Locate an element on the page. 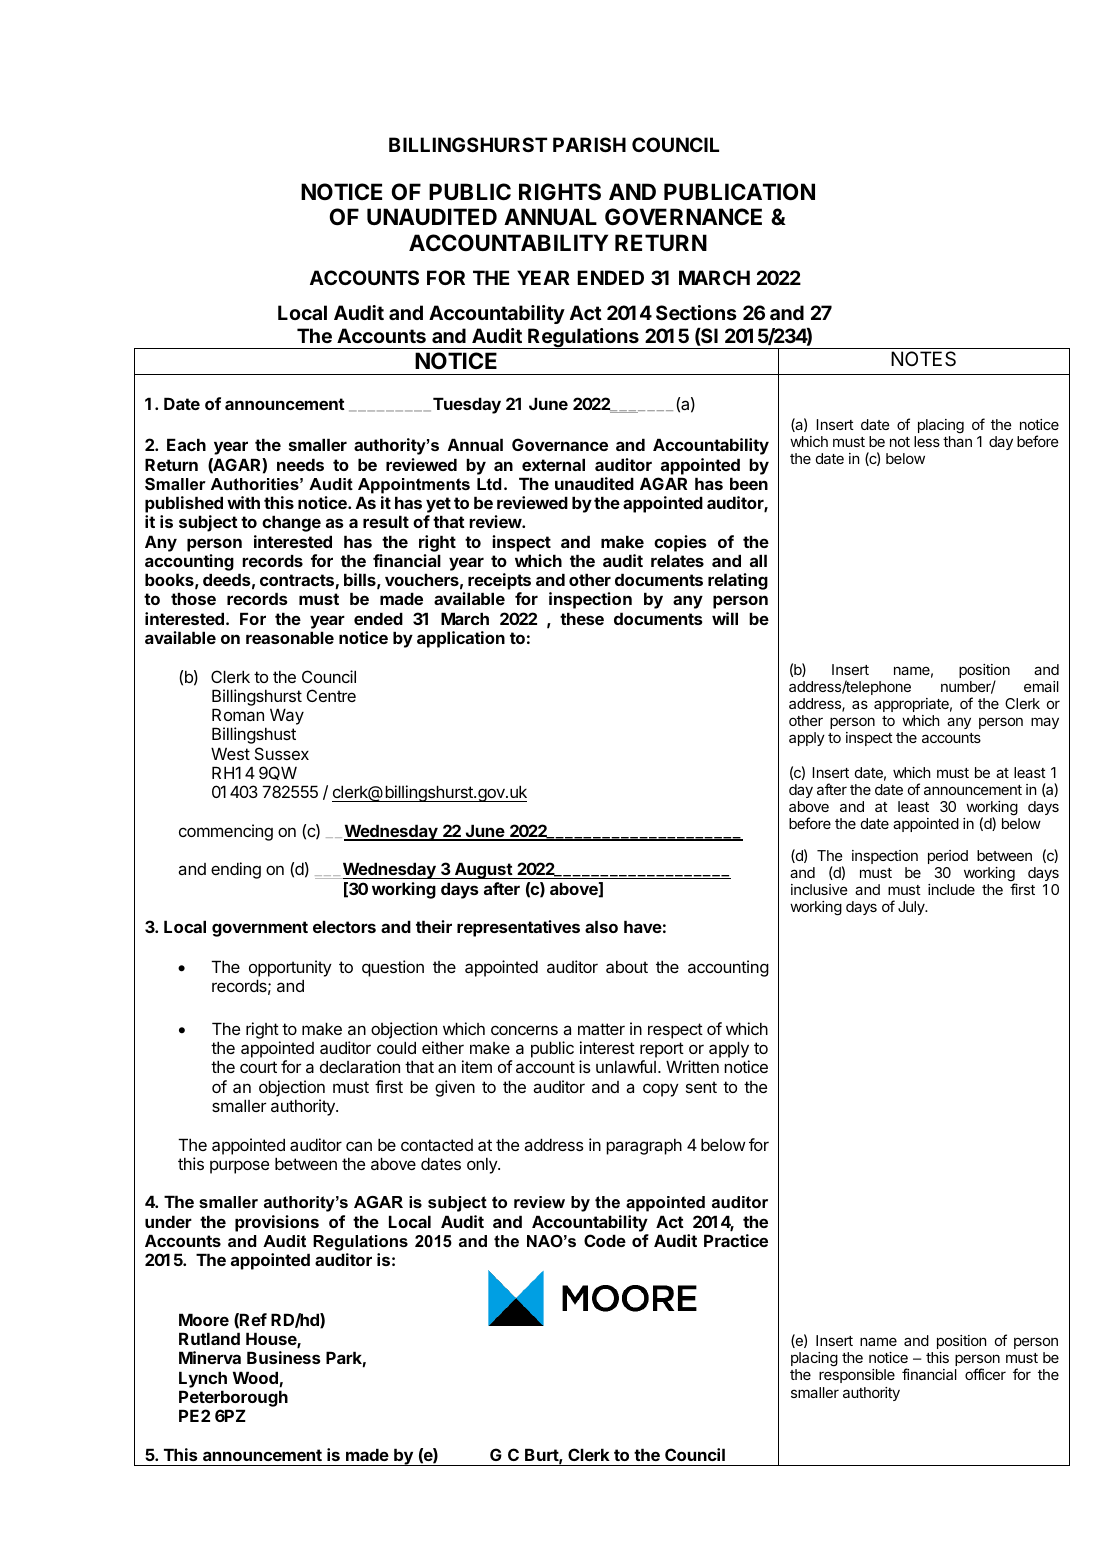  email is located at coordinates (1041, 686).
